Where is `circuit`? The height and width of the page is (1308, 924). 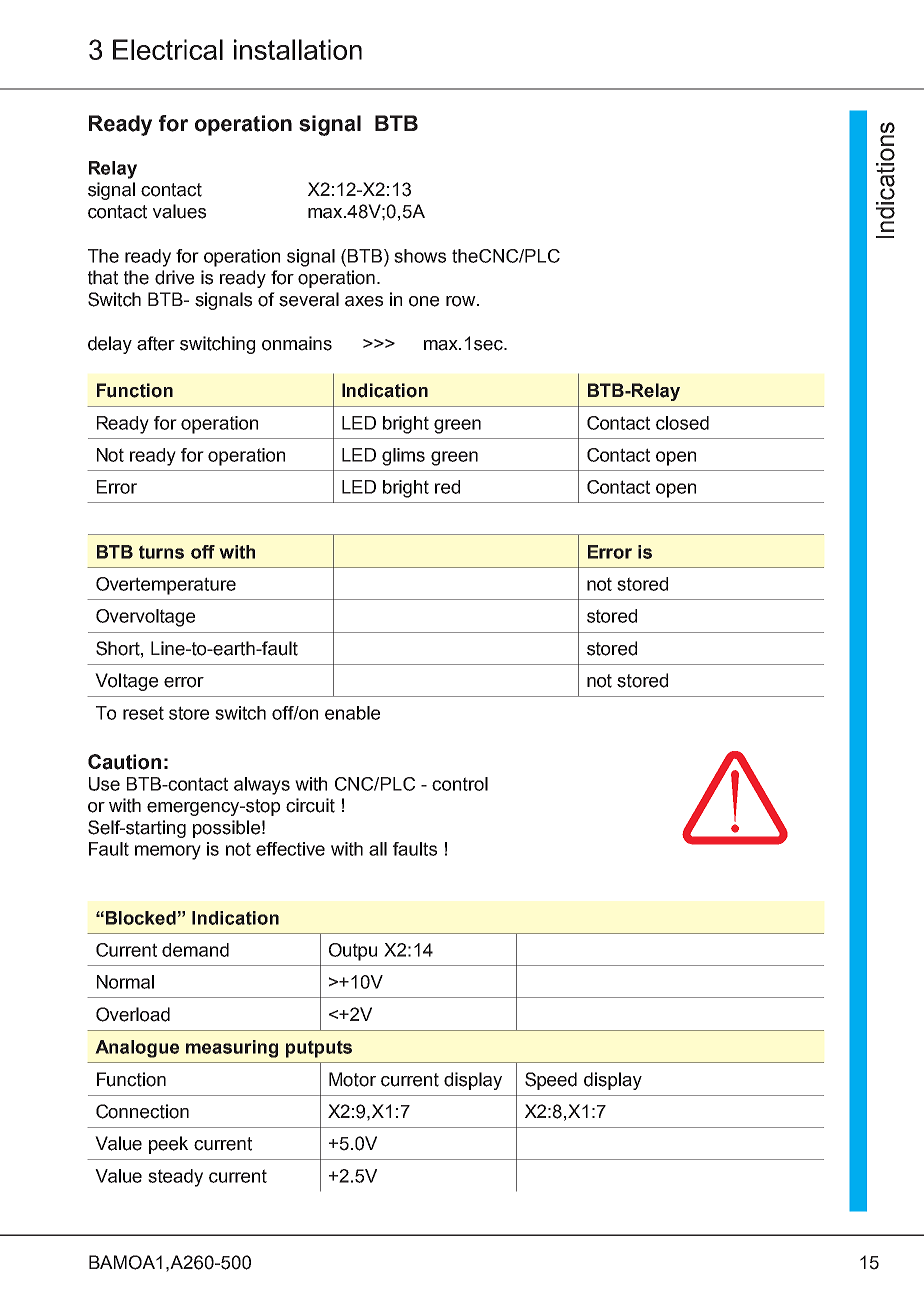 circuit is located at coordinates (310, 805).
